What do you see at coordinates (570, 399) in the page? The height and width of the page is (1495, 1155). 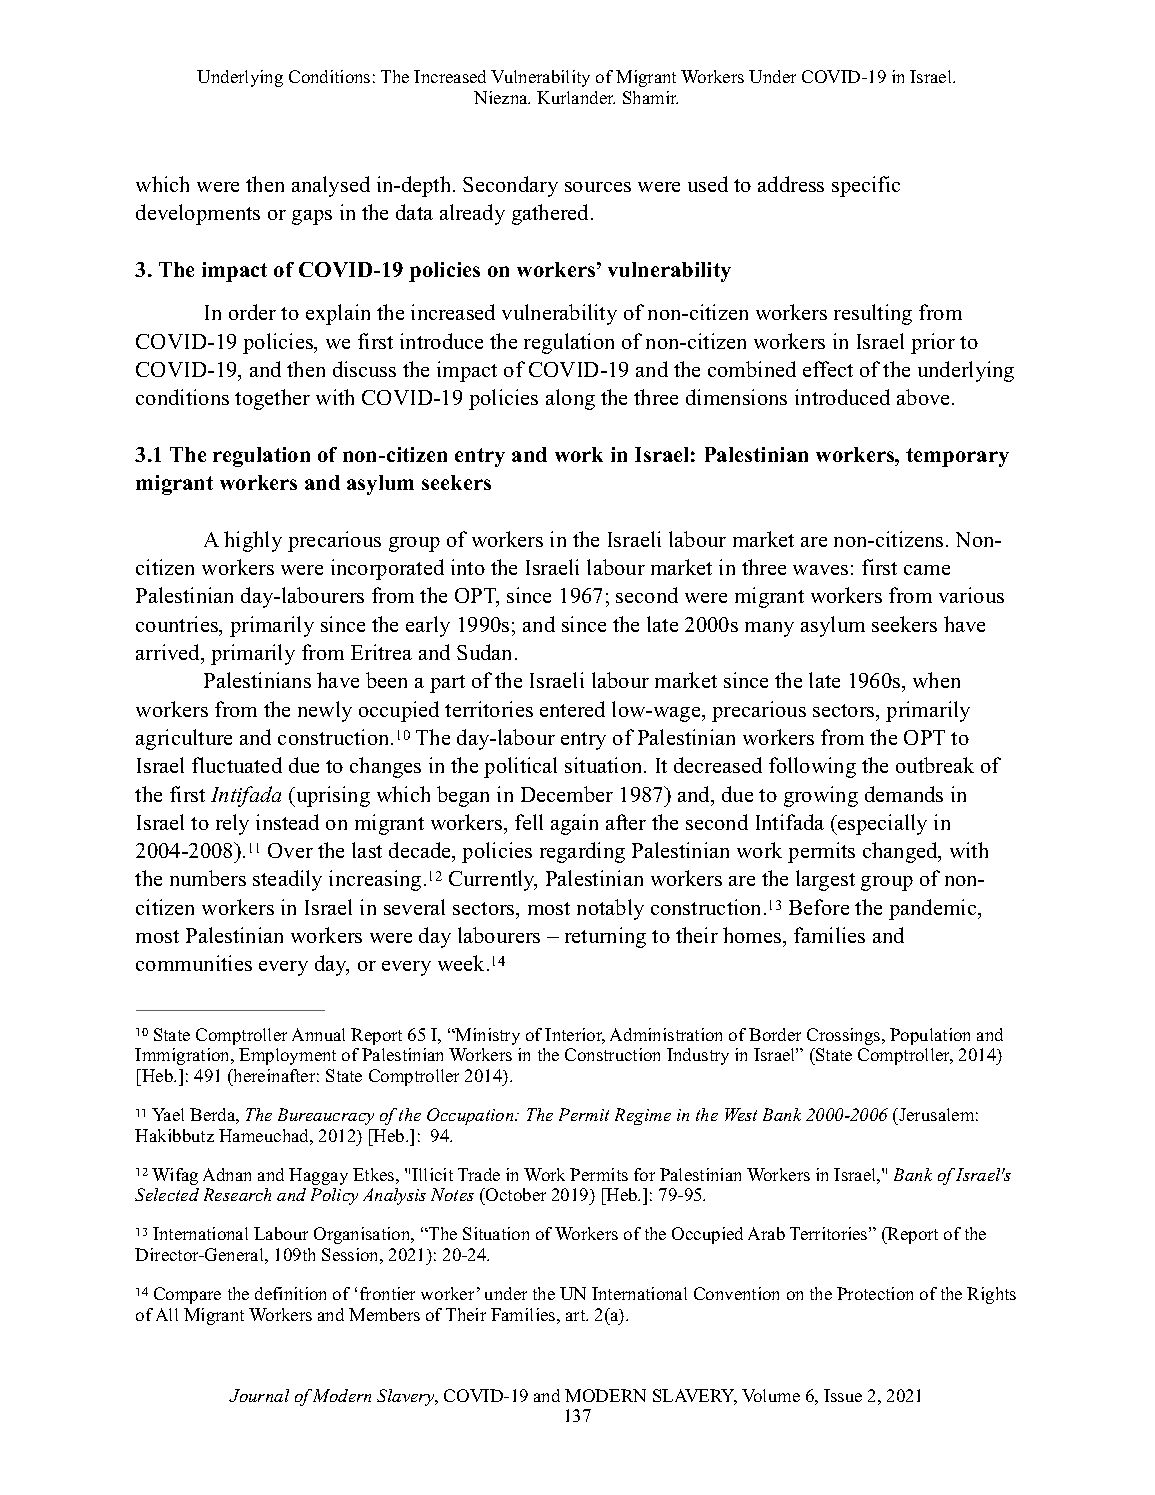 I see `along` at bounding box center [570, 399].
